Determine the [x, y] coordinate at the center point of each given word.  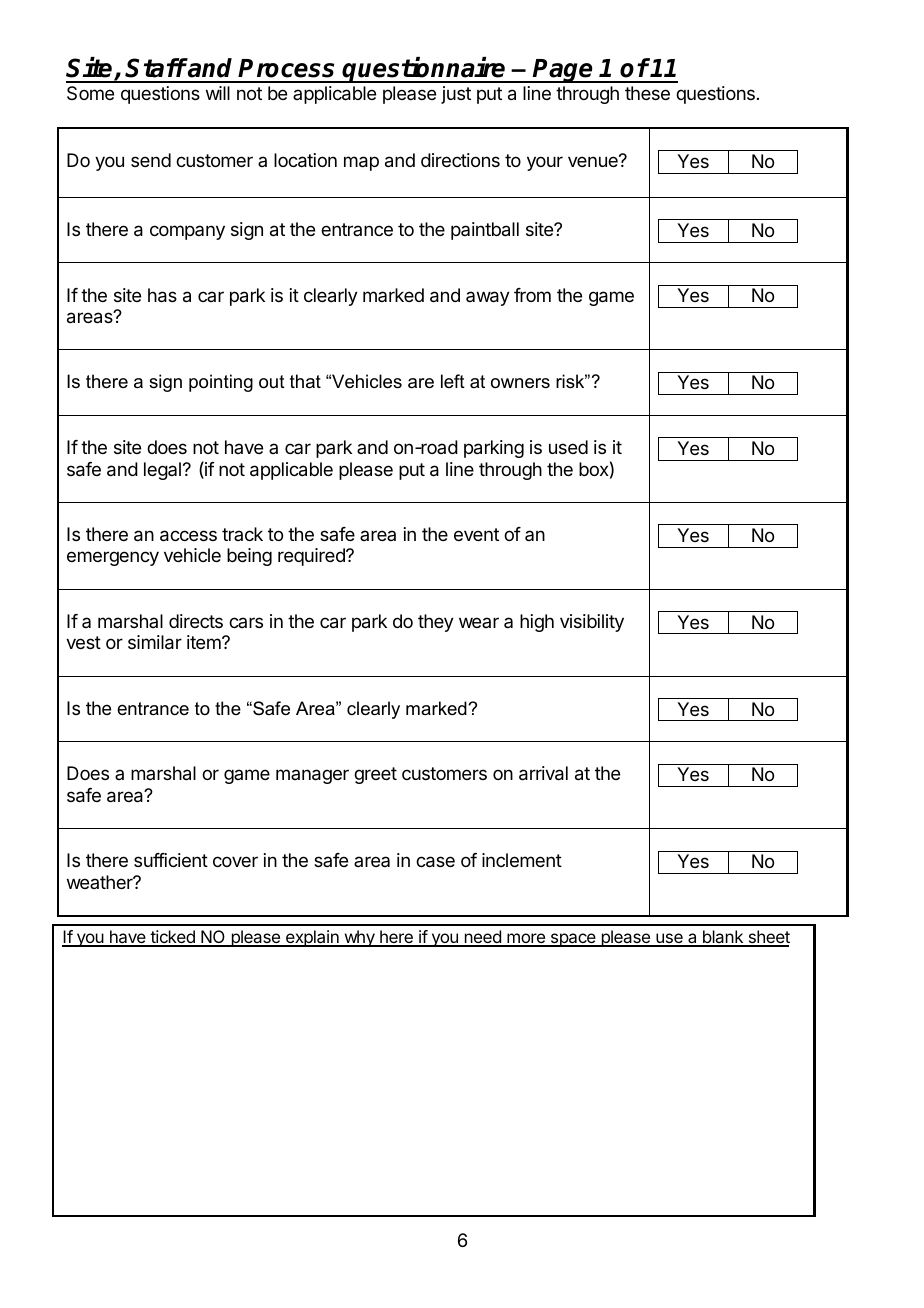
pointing [221, 383]
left [453, 381]
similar [155, 642]
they [436, 623]
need [482, 938]
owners [520, 383]
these [647, 93]
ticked [172, 938]
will [218, 93]
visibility [592, 623]
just [456, 95]
